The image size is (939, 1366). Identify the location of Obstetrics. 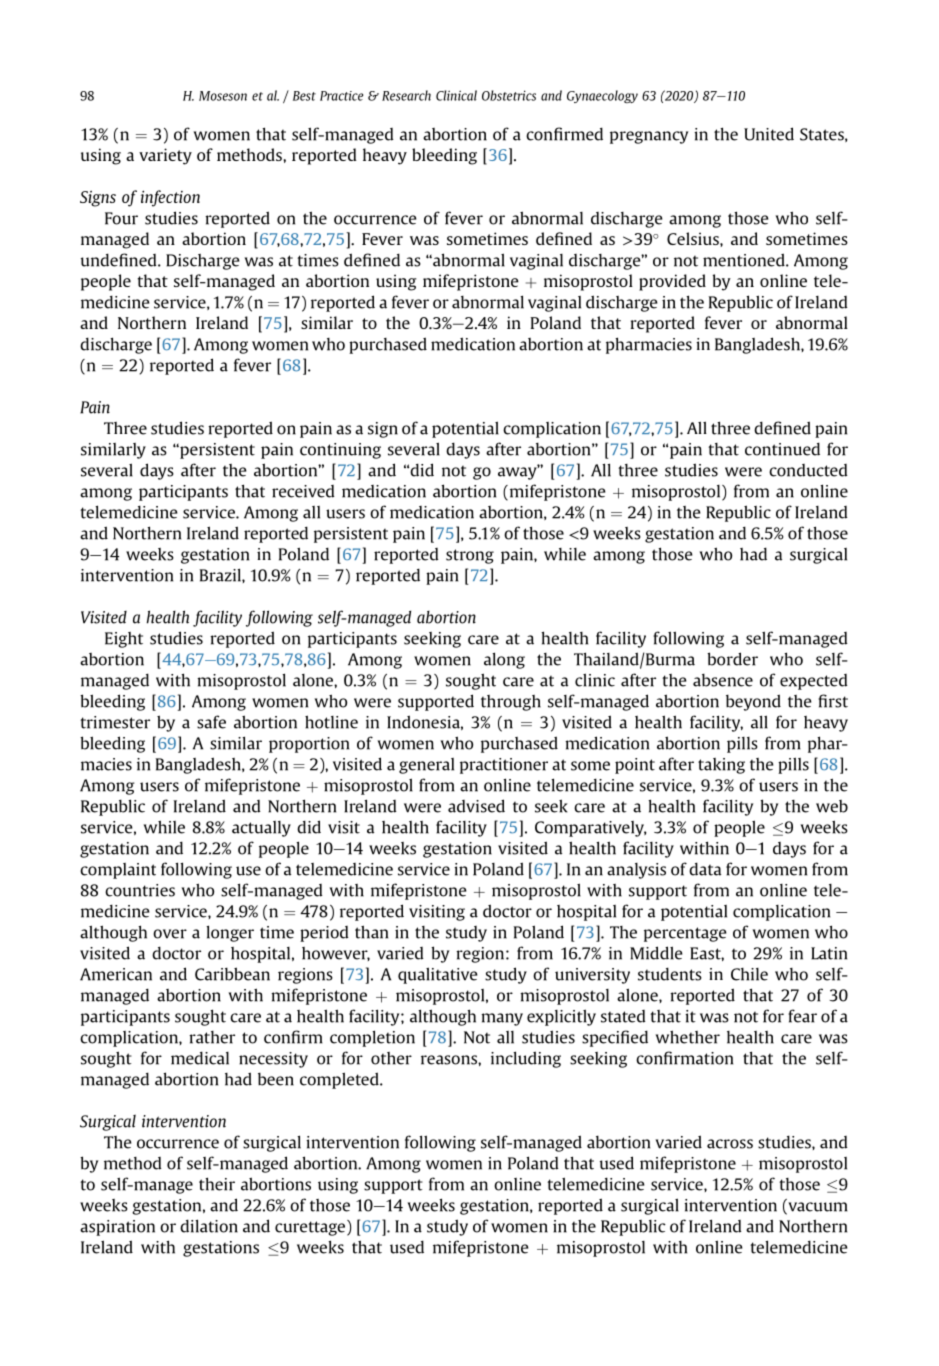
(509, 95).
